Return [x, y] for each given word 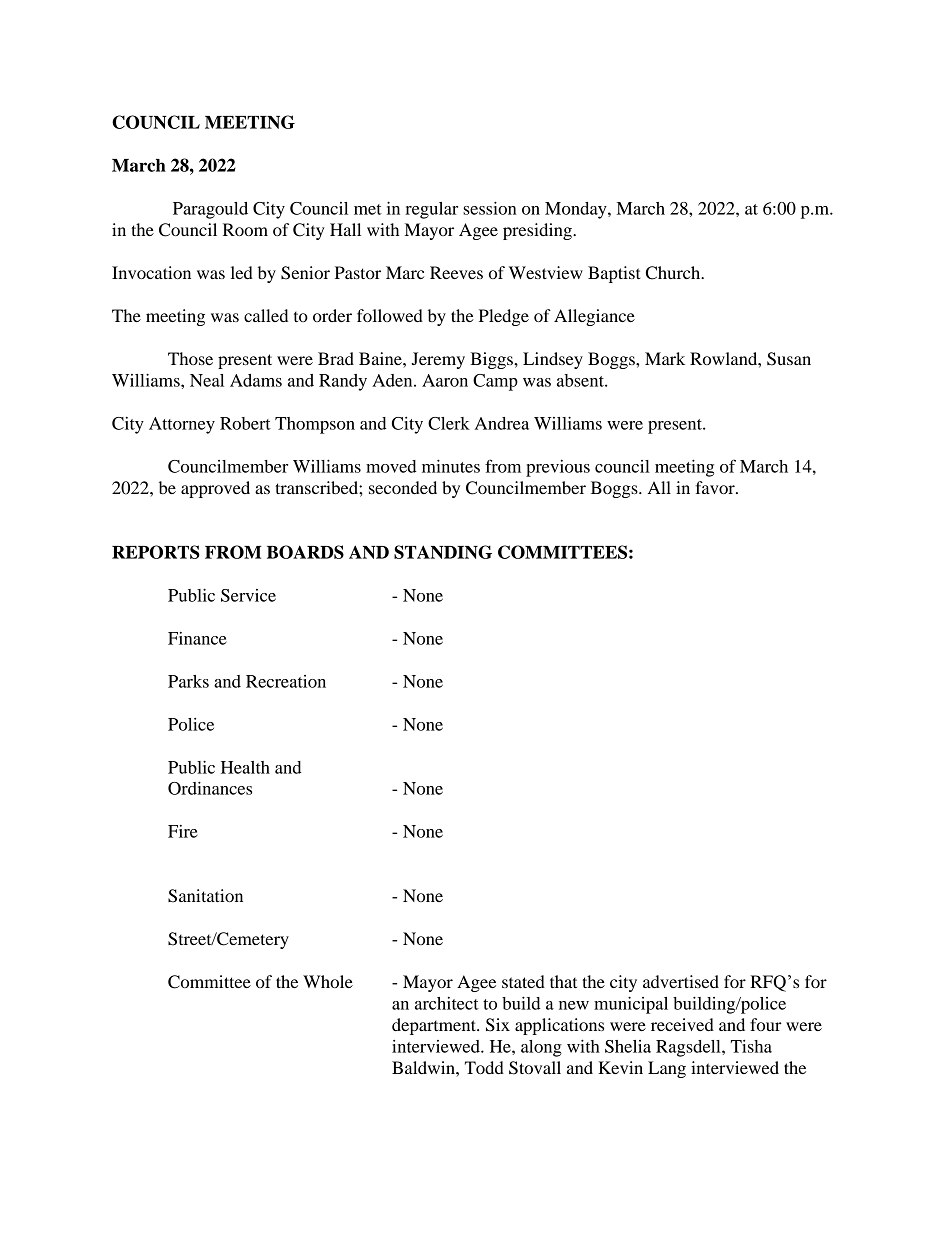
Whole [328, 981]
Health [245, 767]
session [490, 208]
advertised [681, 981]
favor [716, 487]
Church [674, 273]
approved [215, 489]
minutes [451, 466]
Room [245, 229]
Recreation [286, 681]
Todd [484, 1067]
